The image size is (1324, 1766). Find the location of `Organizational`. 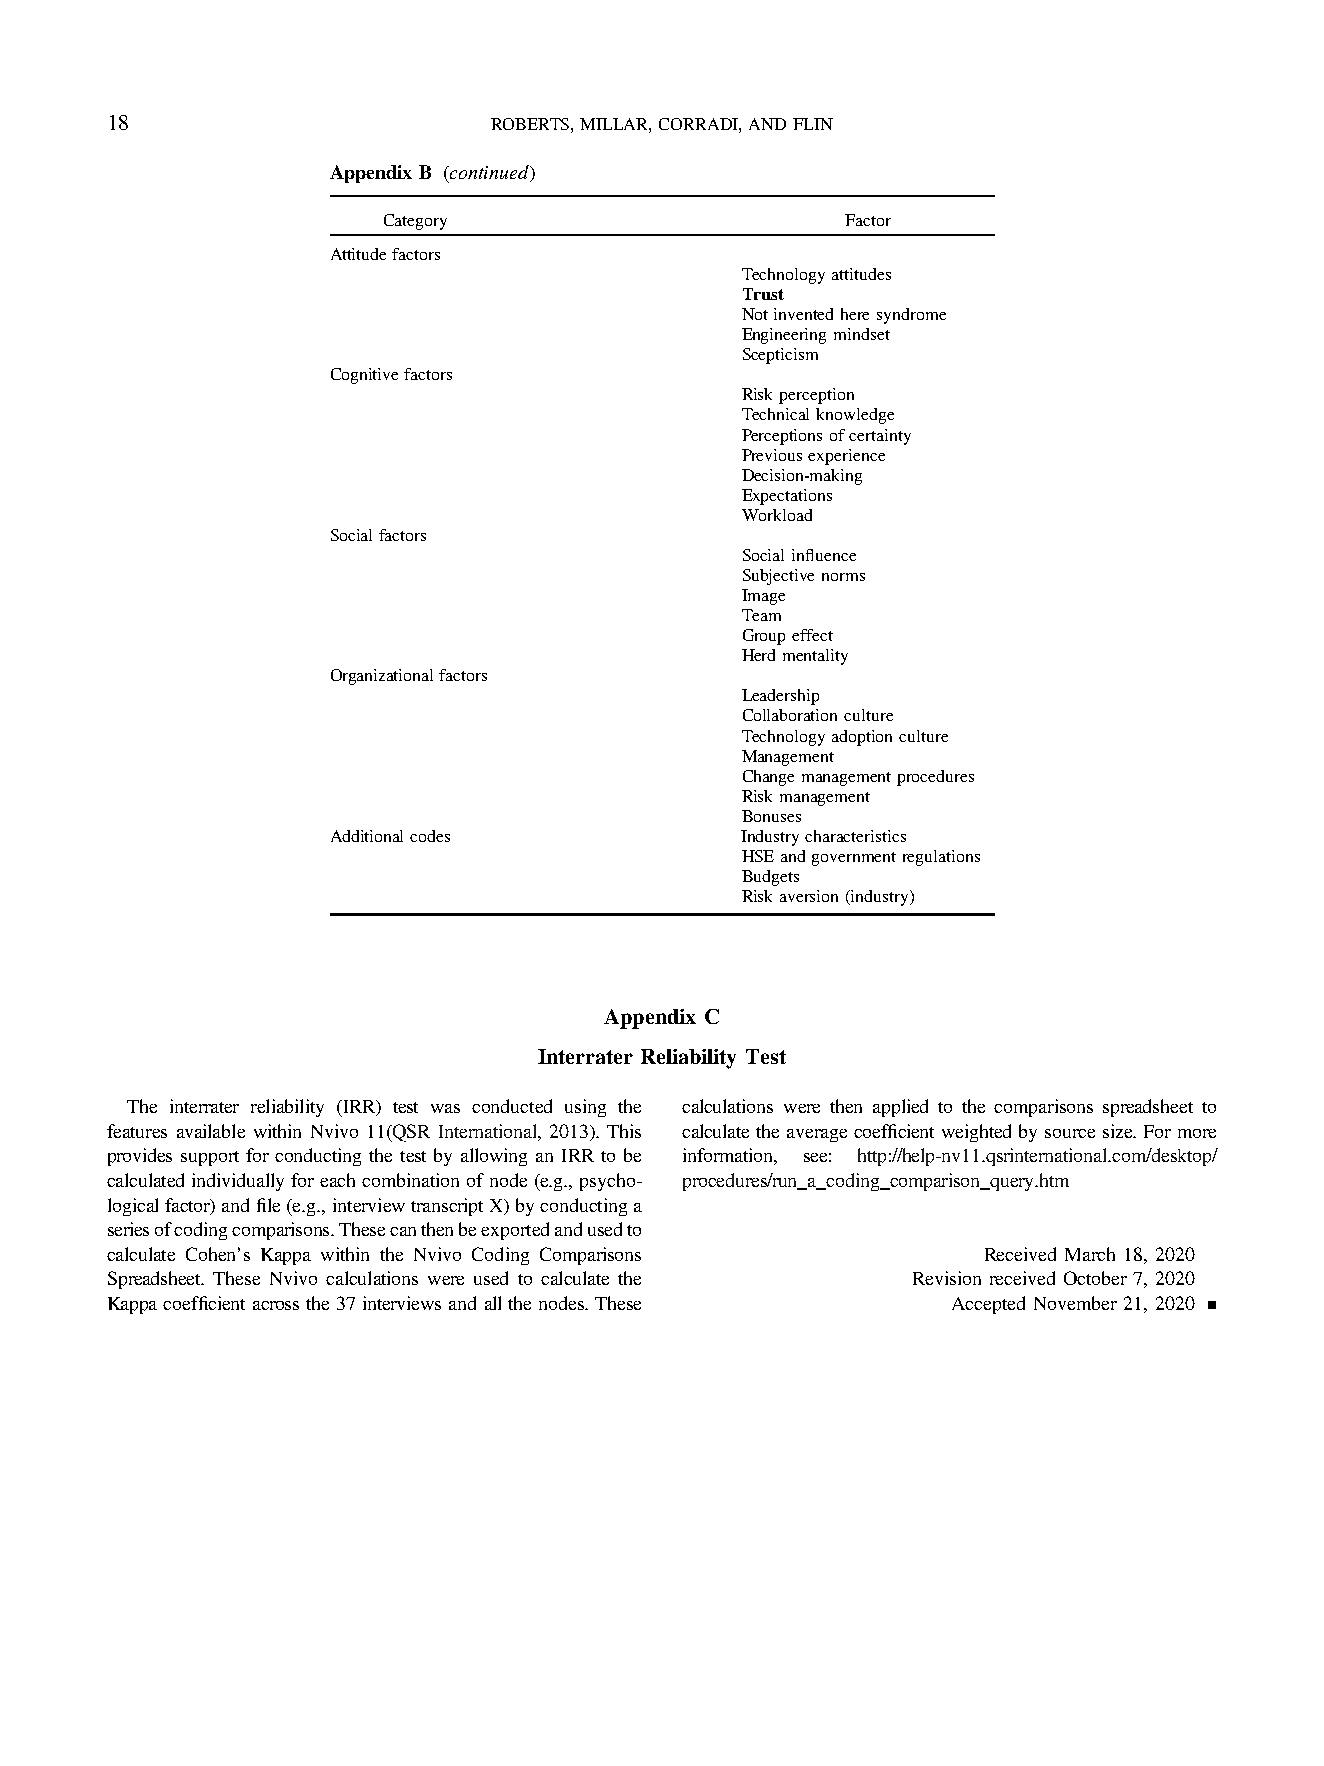

Organizational is located at coordinates (382, 677).
